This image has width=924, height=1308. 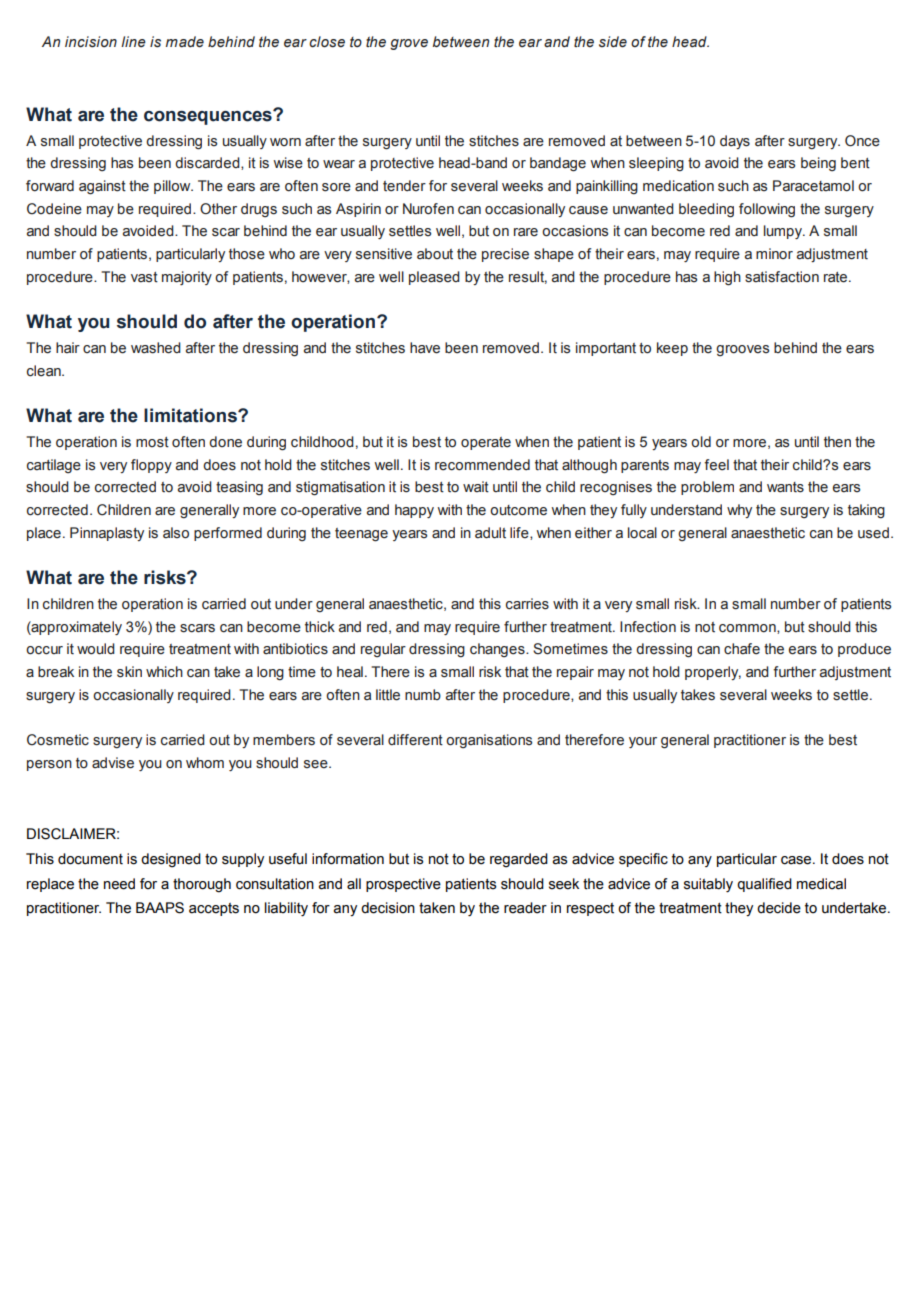 I want to click on pleased, so click(x=434, y=278).
